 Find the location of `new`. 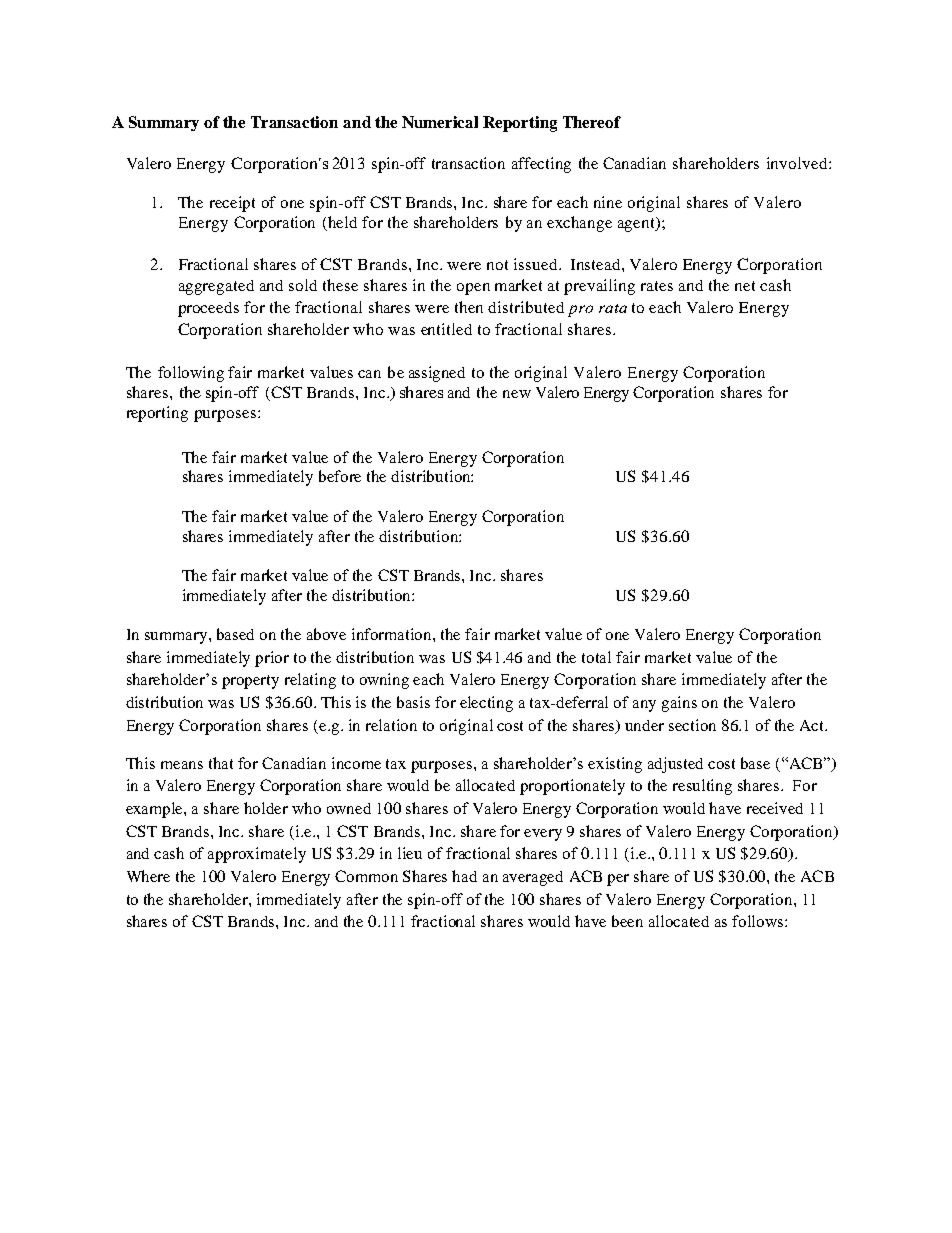

new is located at coordinates (517, 394).
